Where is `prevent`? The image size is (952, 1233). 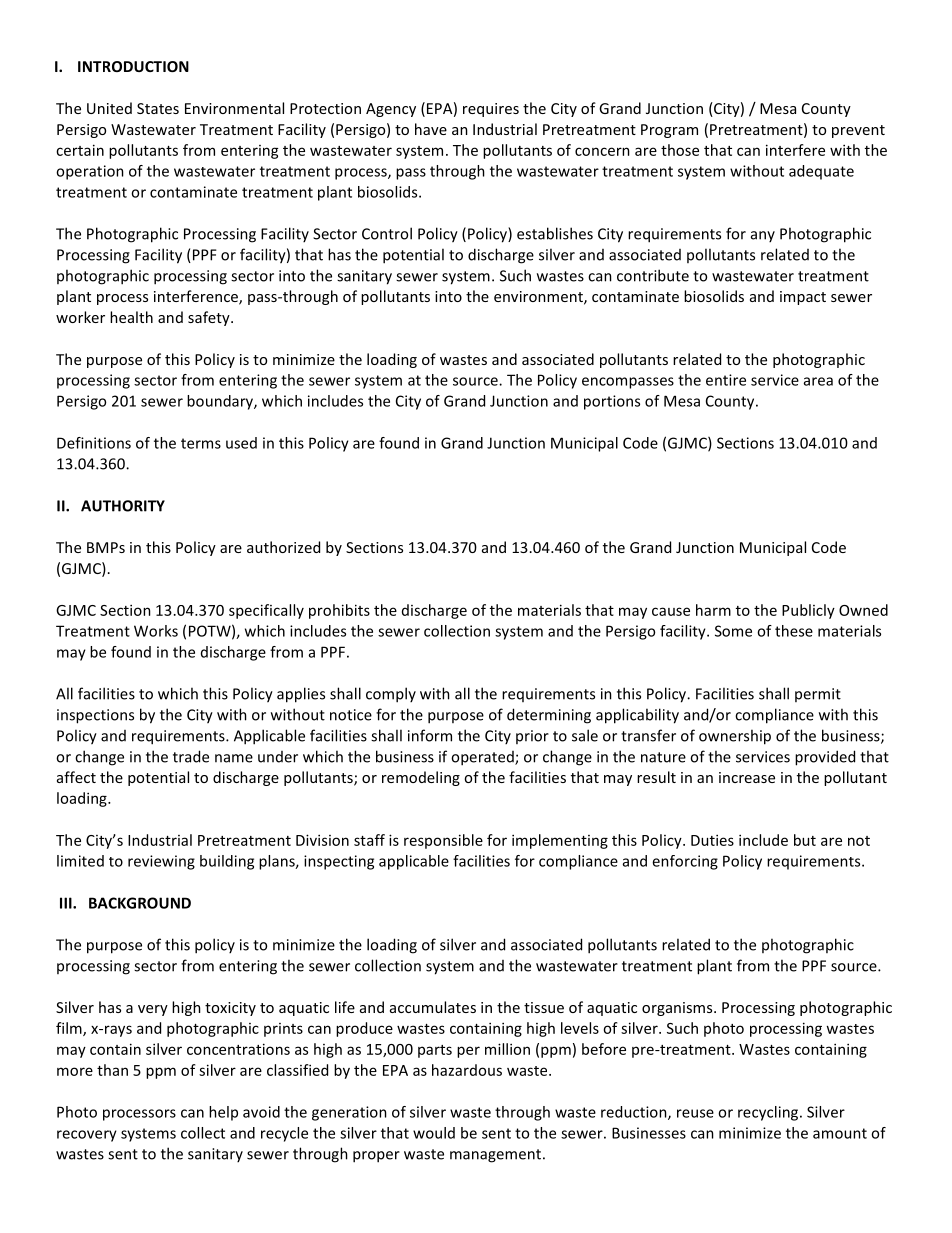
prevent is located at coordinates (858, 131).
